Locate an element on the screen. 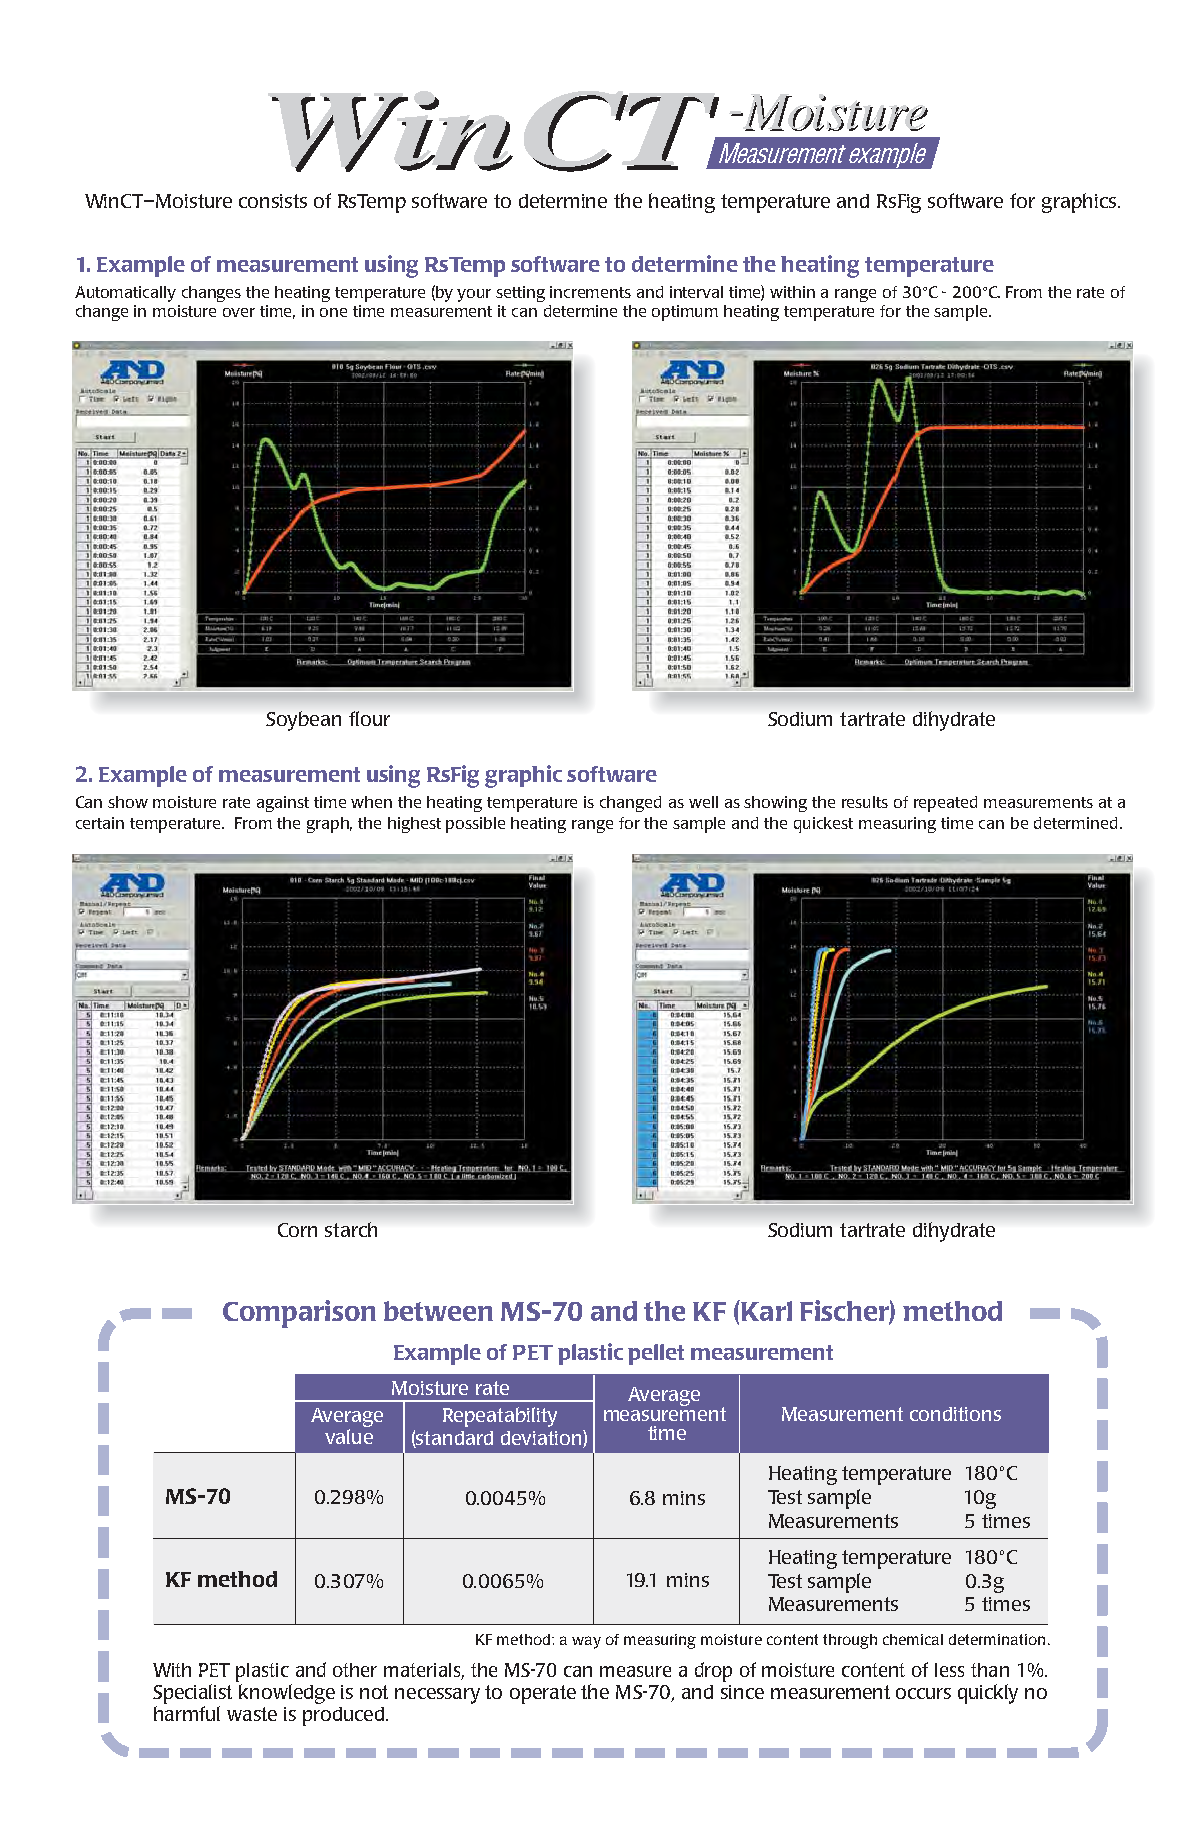 The image size is (1202, 1831). setting is located at coordinates (520, 294).
